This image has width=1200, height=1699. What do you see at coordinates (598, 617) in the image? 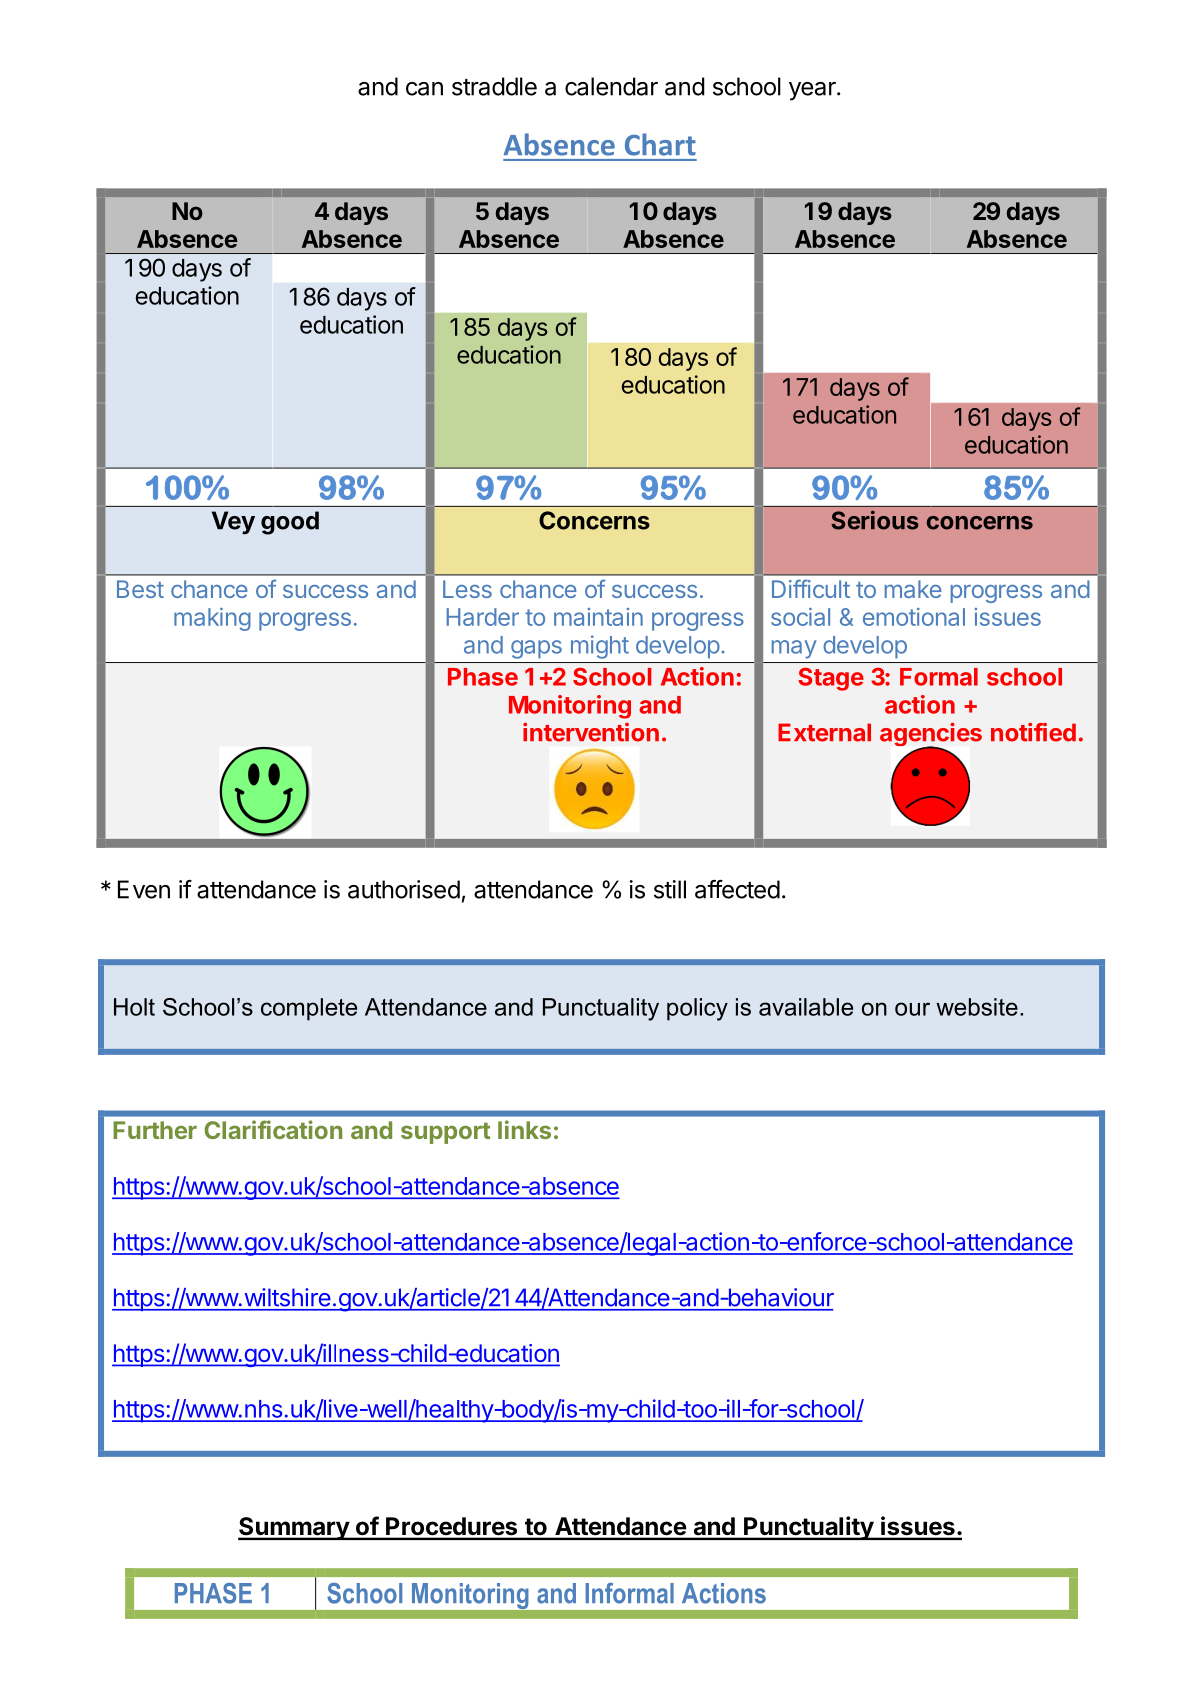
I see `maintain` at bounding box center [598, 617].
